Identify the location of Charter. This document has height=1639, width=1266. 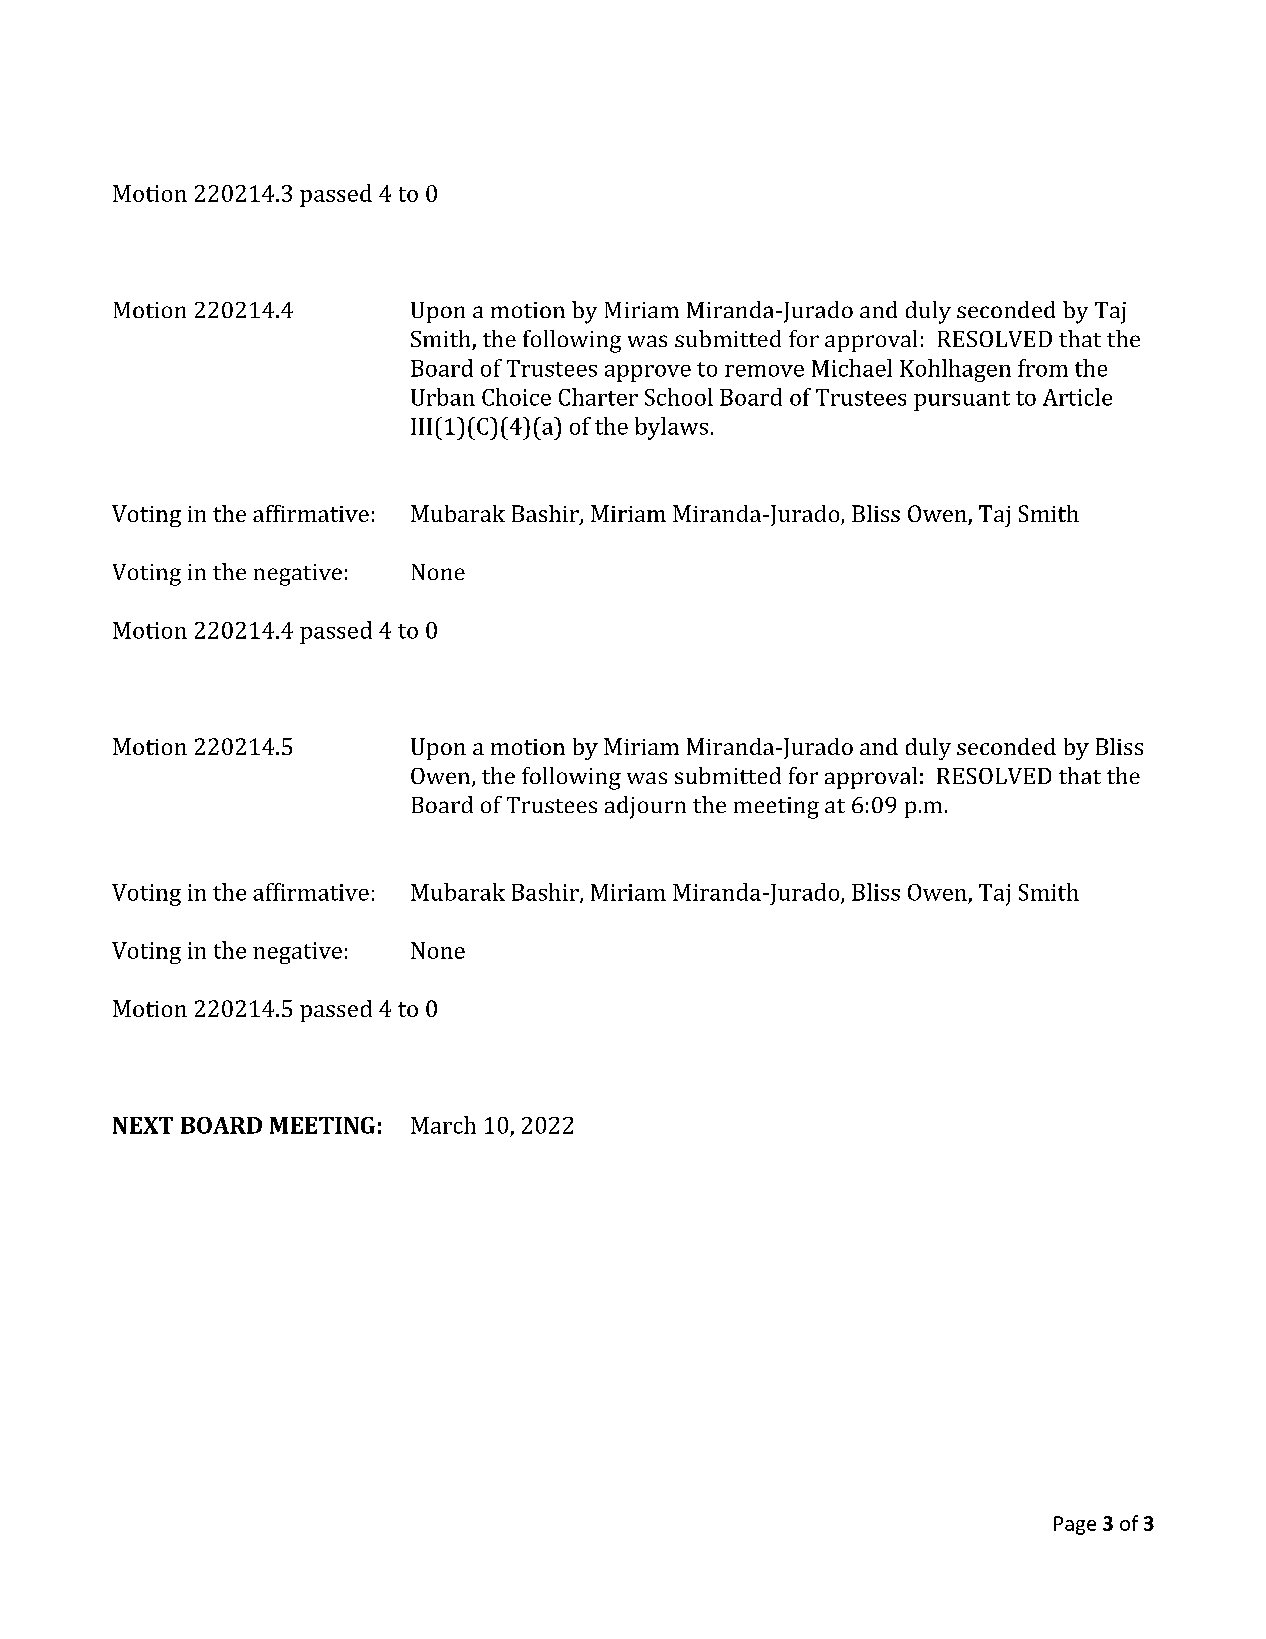
(598, 397).
